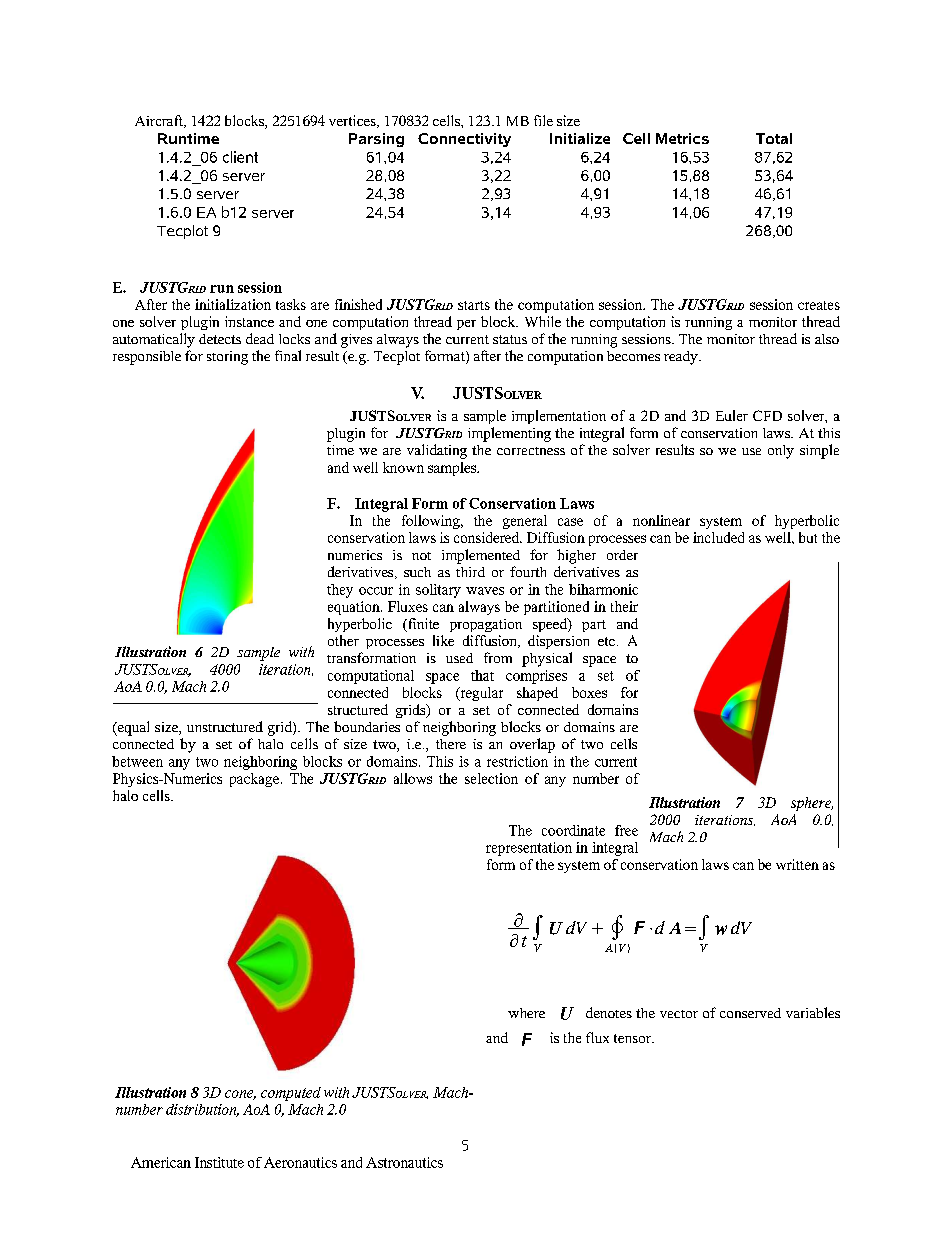  I want to click on Total, so click(774, 138).
